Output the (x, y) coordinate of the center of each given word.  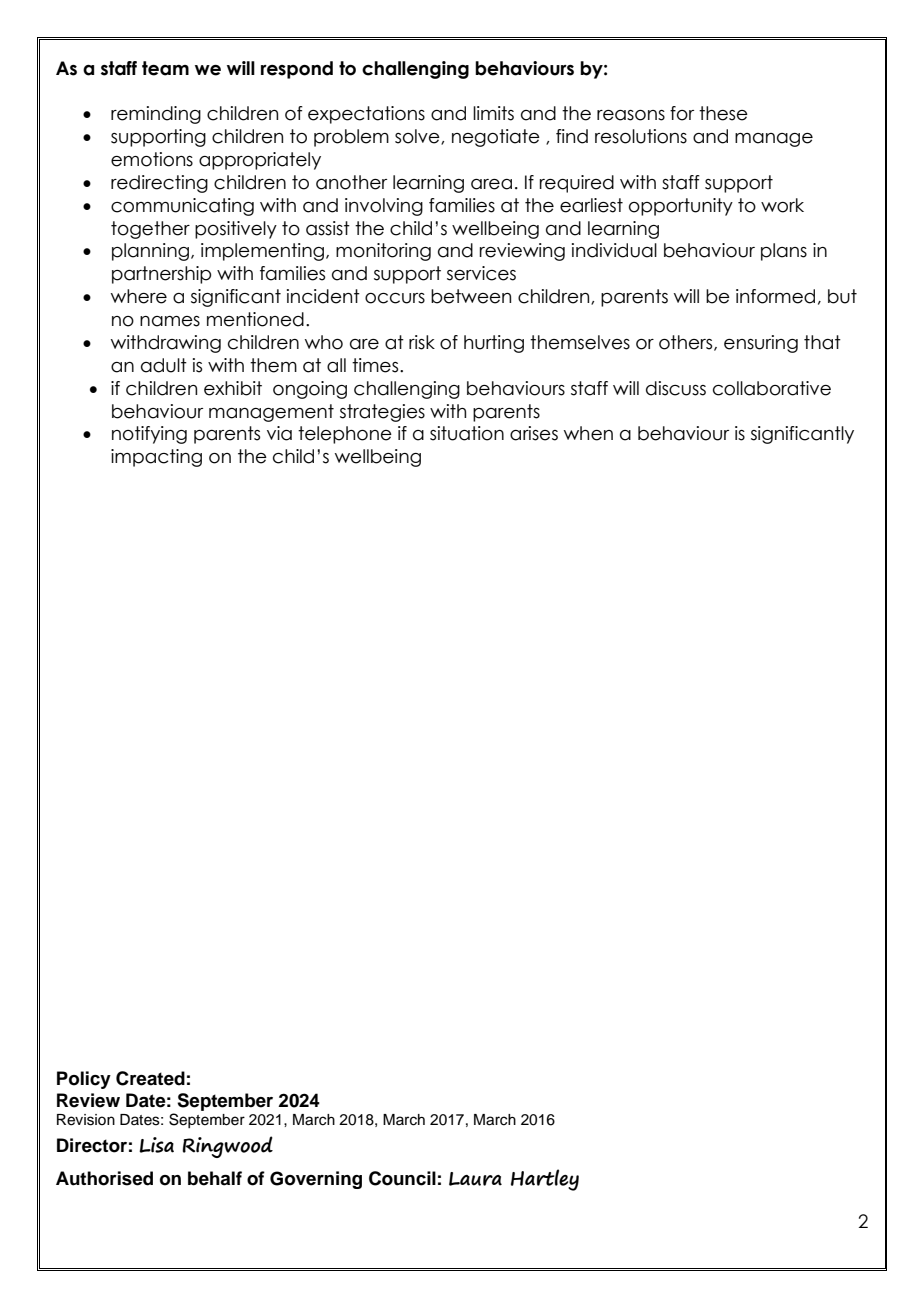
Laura (475, 1179)
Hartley (545, 1180)
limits (493, 113)
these (723, 113)
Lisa (156, 1145)
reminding (156, 115)
